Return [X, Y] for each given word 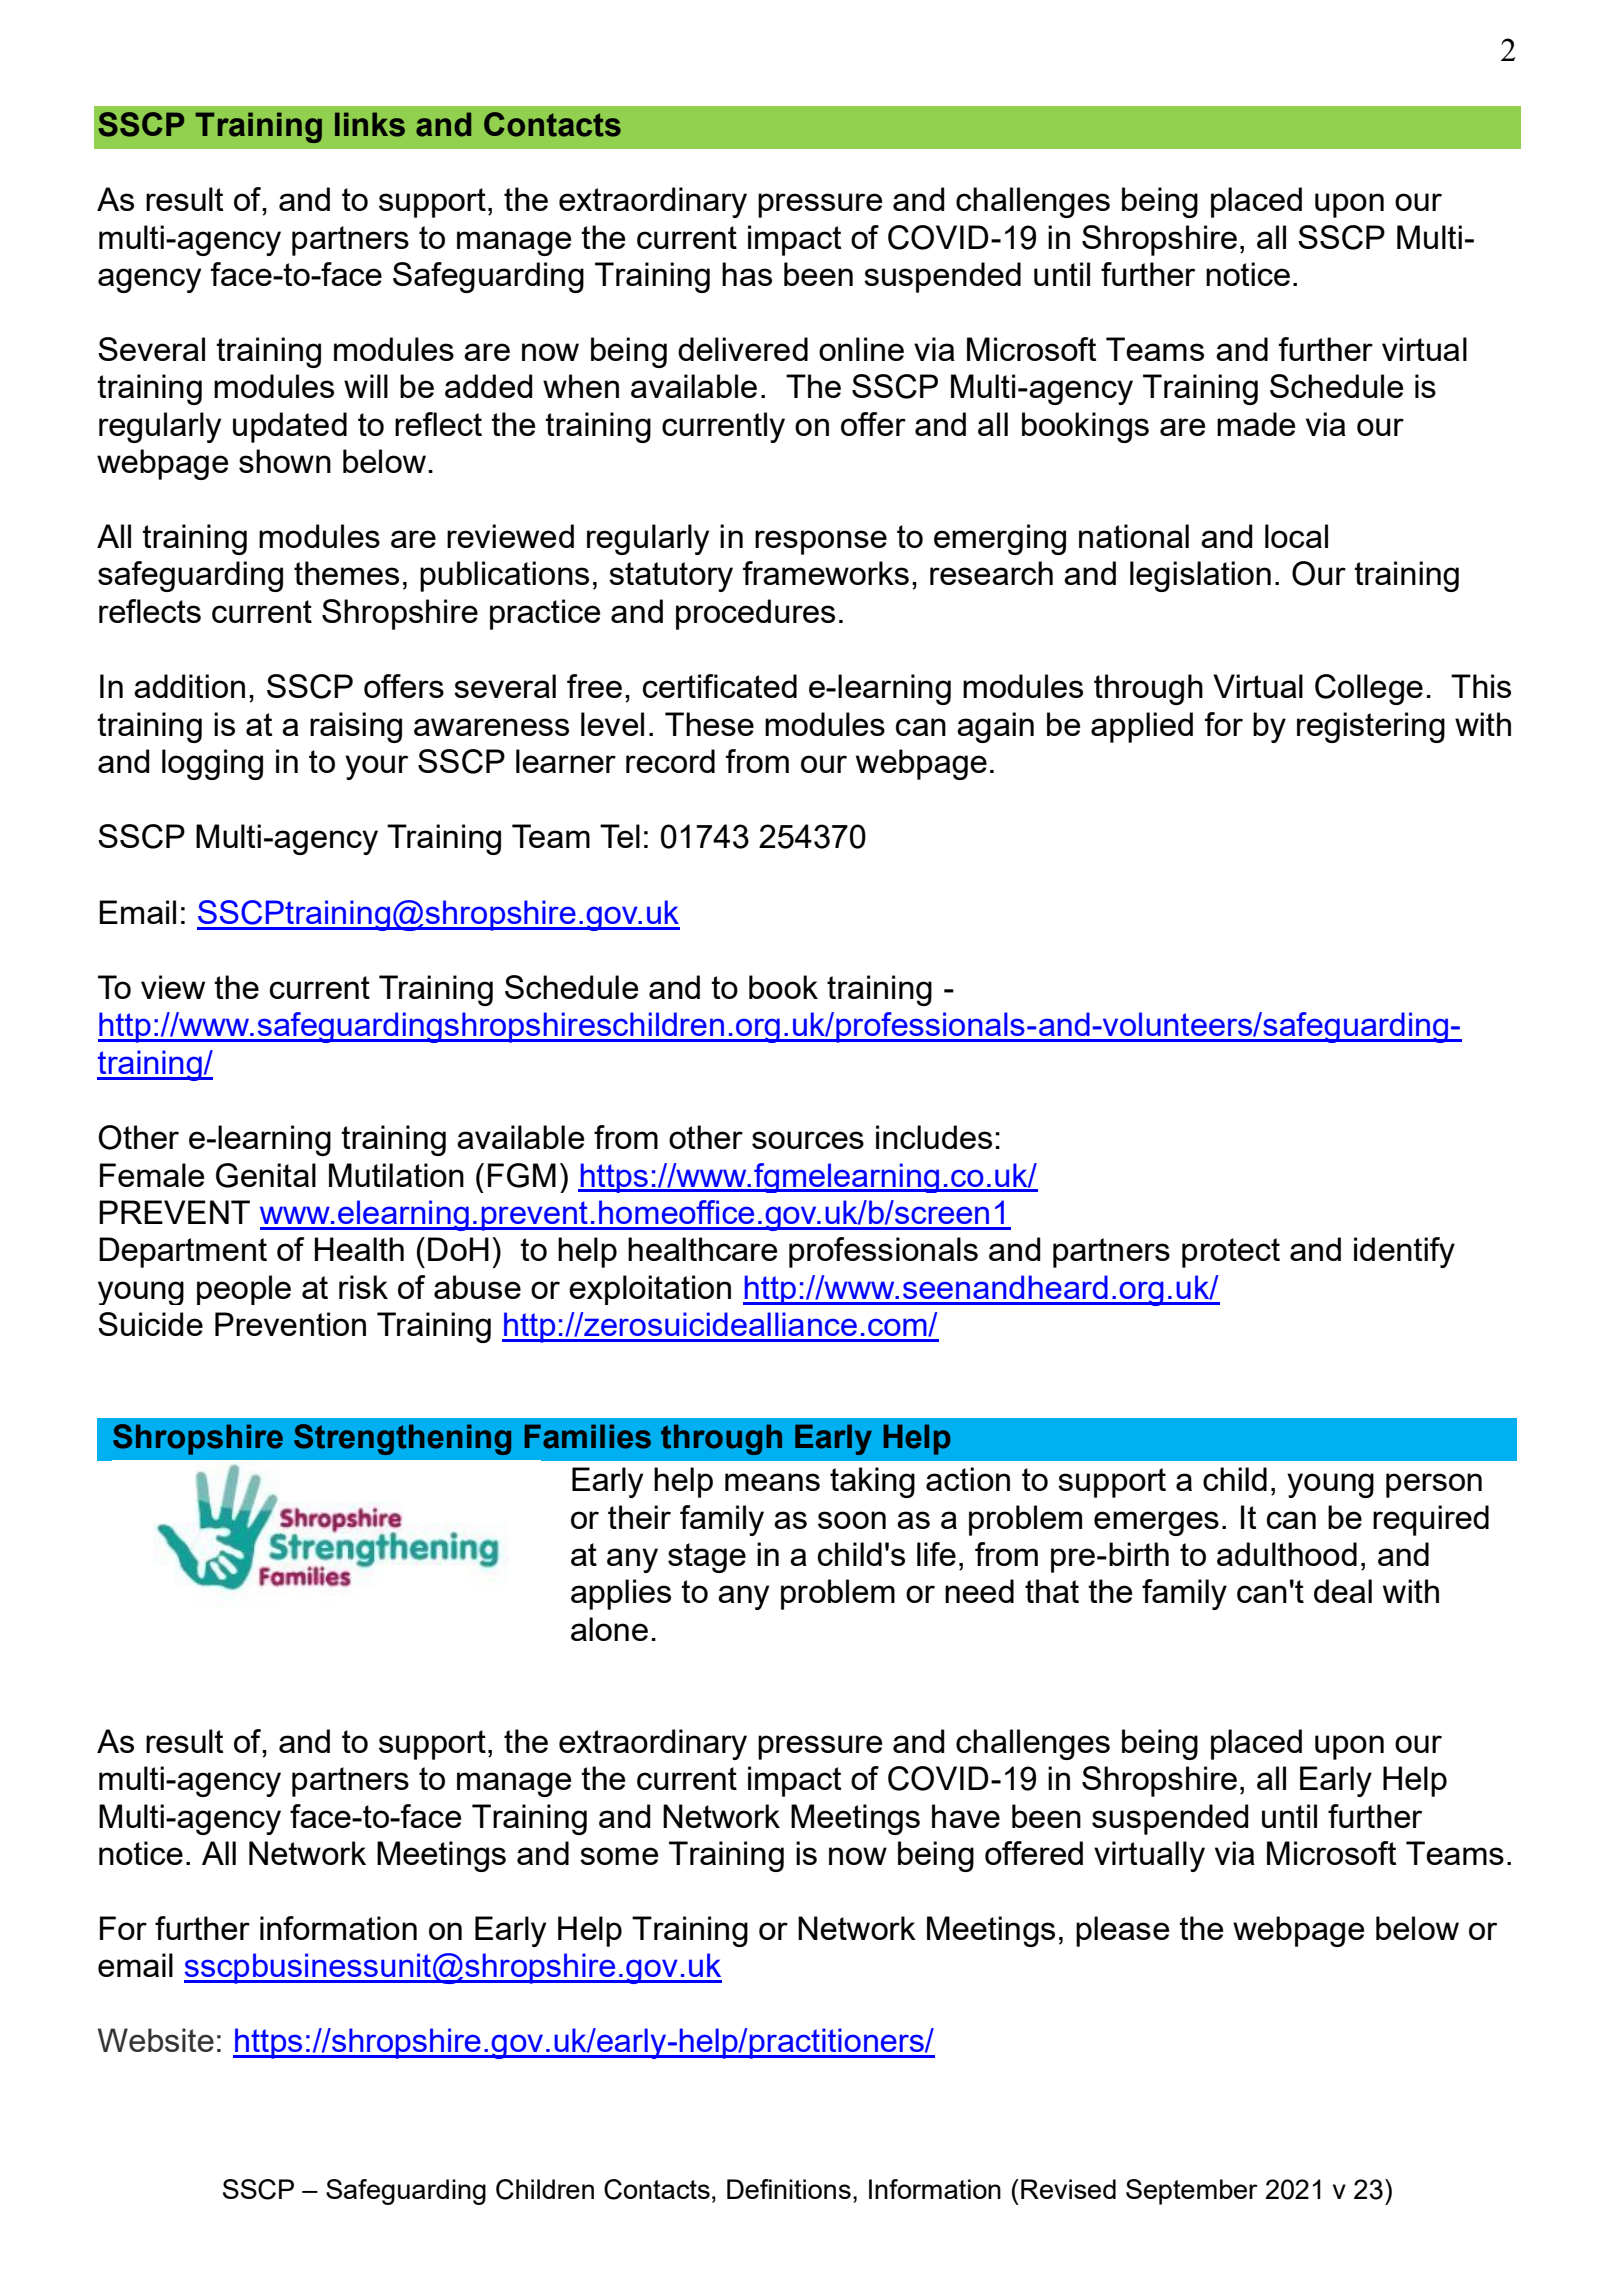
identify [1404, 1252]
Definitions [789, 2189]
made [1256, 424]
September [1192, 2192]
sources [808, 1140]
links [370, 124]
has [747, 274]
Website [156, 2040]
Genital [266, 1175]
